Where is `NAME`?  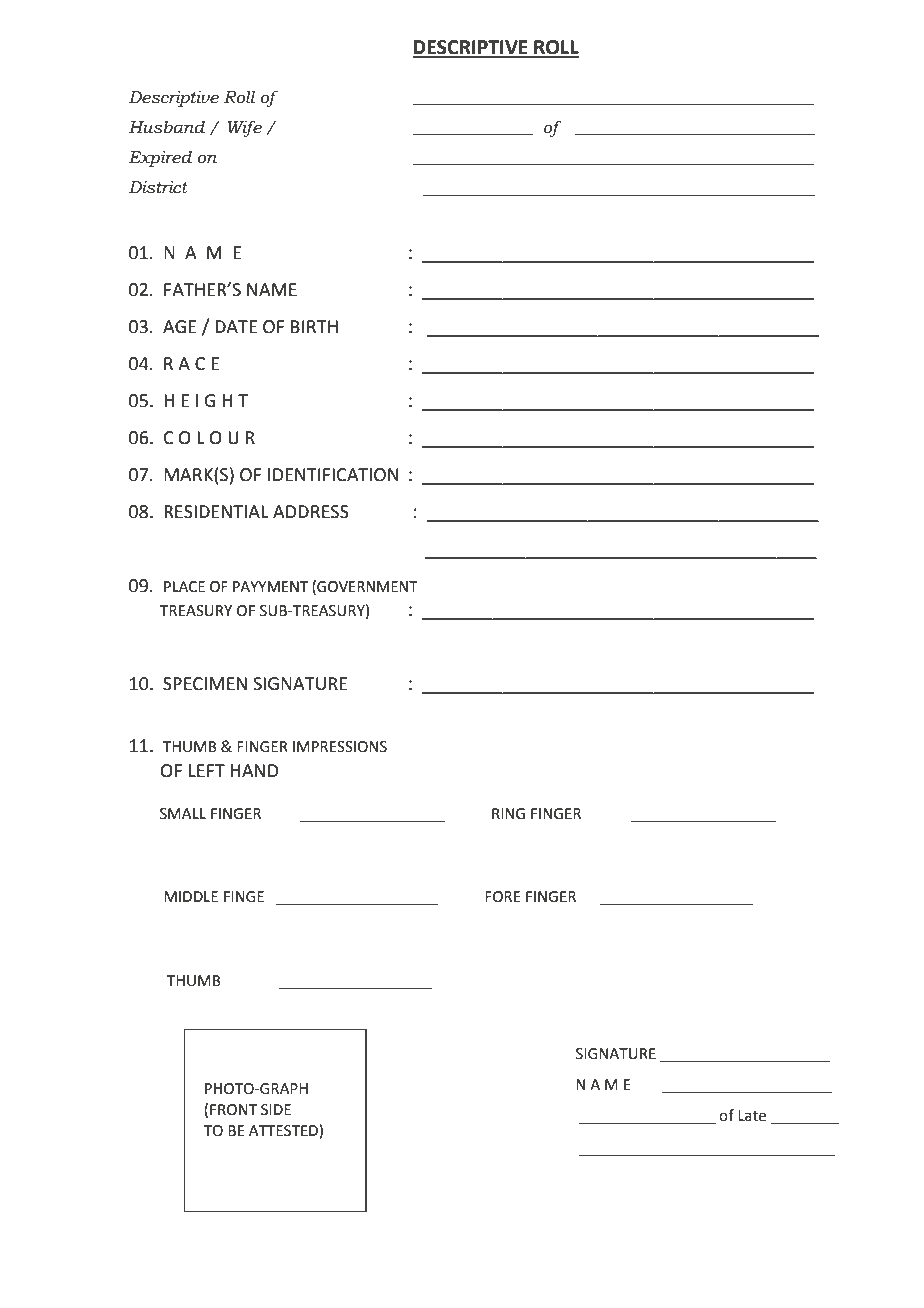 NAME is located at coordinates (272, 289).
